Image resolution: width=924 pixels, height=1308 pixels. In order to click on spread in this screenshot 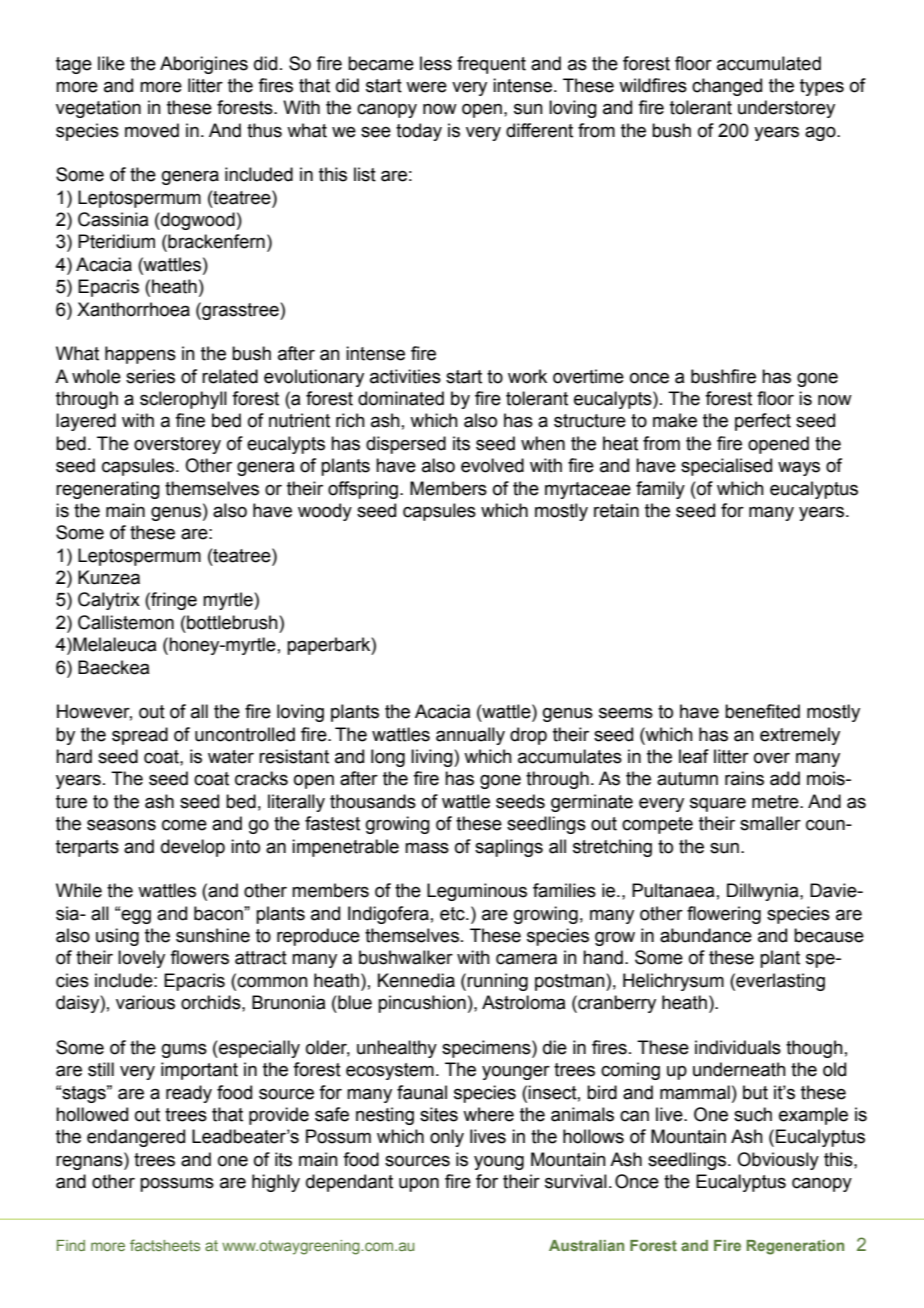, I will do `click(140, 736)`.
